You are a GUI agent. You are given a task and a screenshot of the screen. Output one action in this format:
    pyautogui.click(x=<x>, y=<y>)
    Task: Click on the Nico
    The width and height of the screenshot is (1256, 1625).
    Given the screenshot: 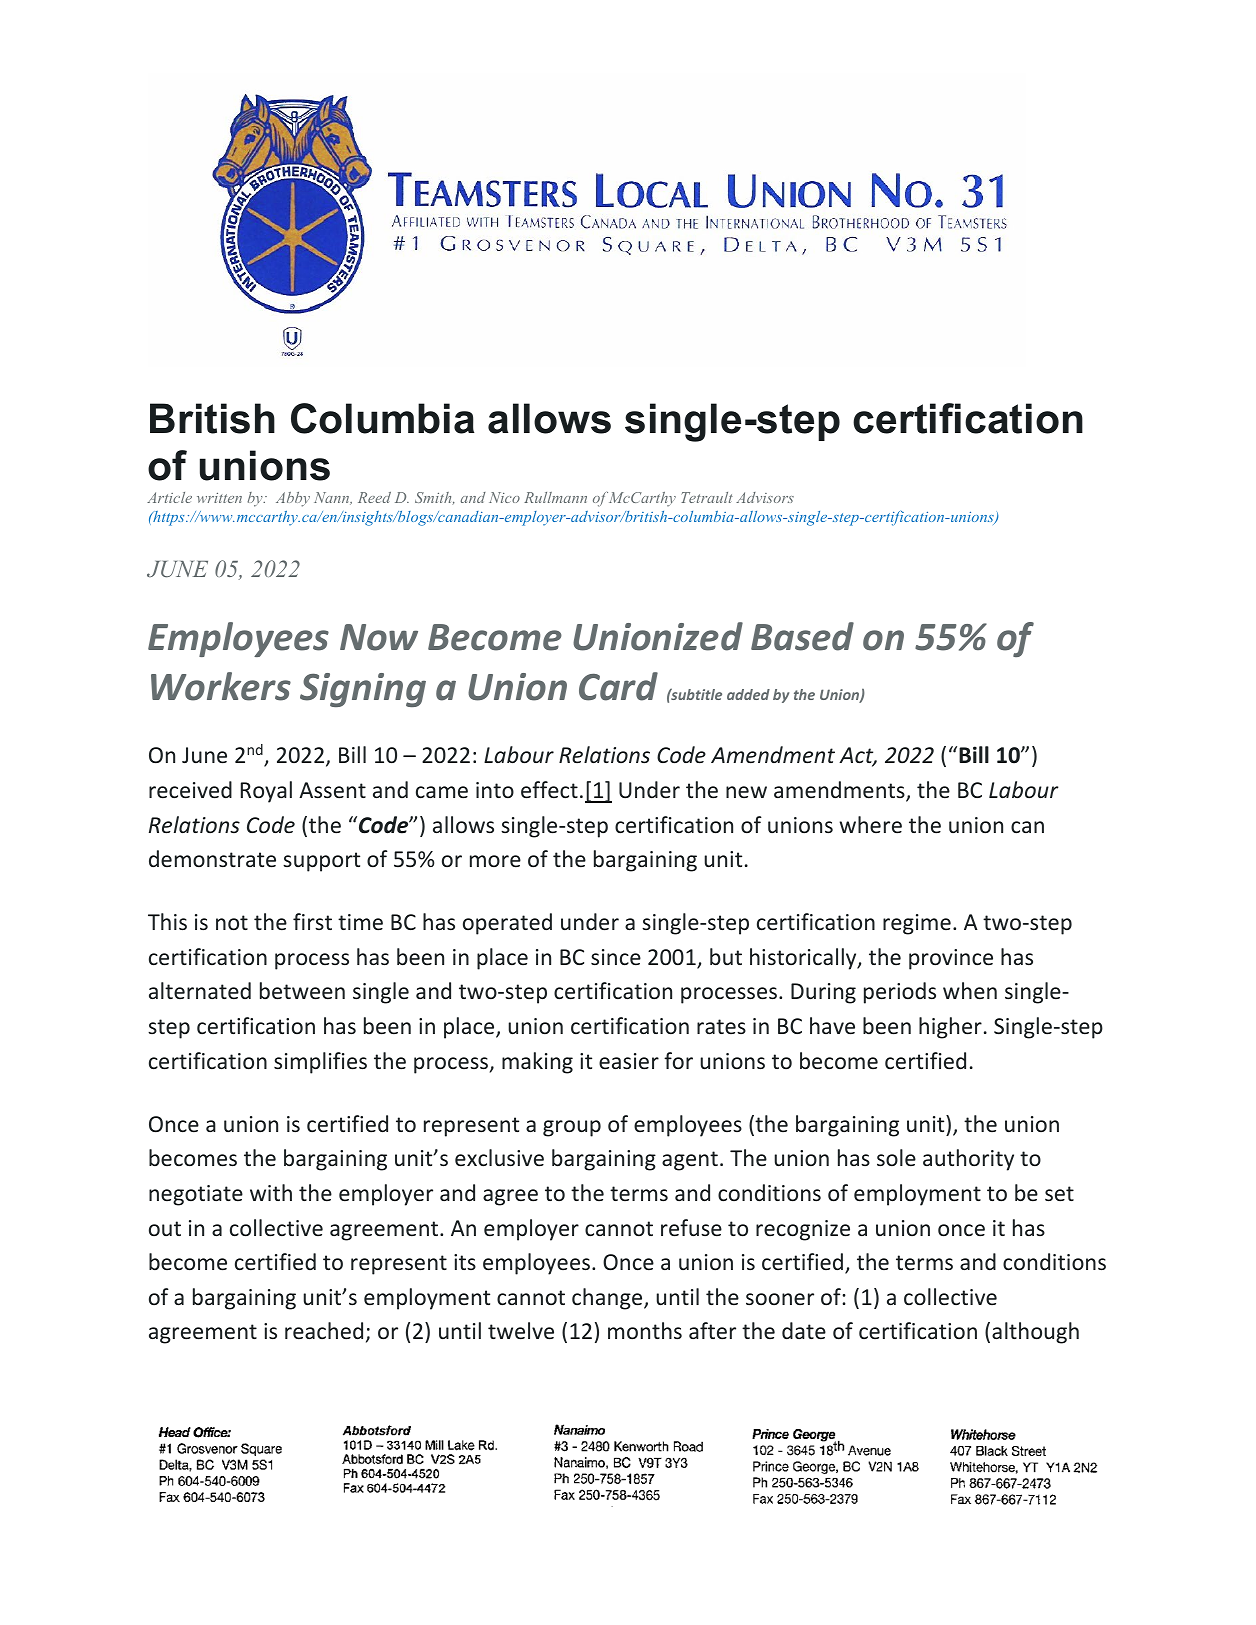 What is the action you would take?
    pyautogui.click(x=504, y=497)
